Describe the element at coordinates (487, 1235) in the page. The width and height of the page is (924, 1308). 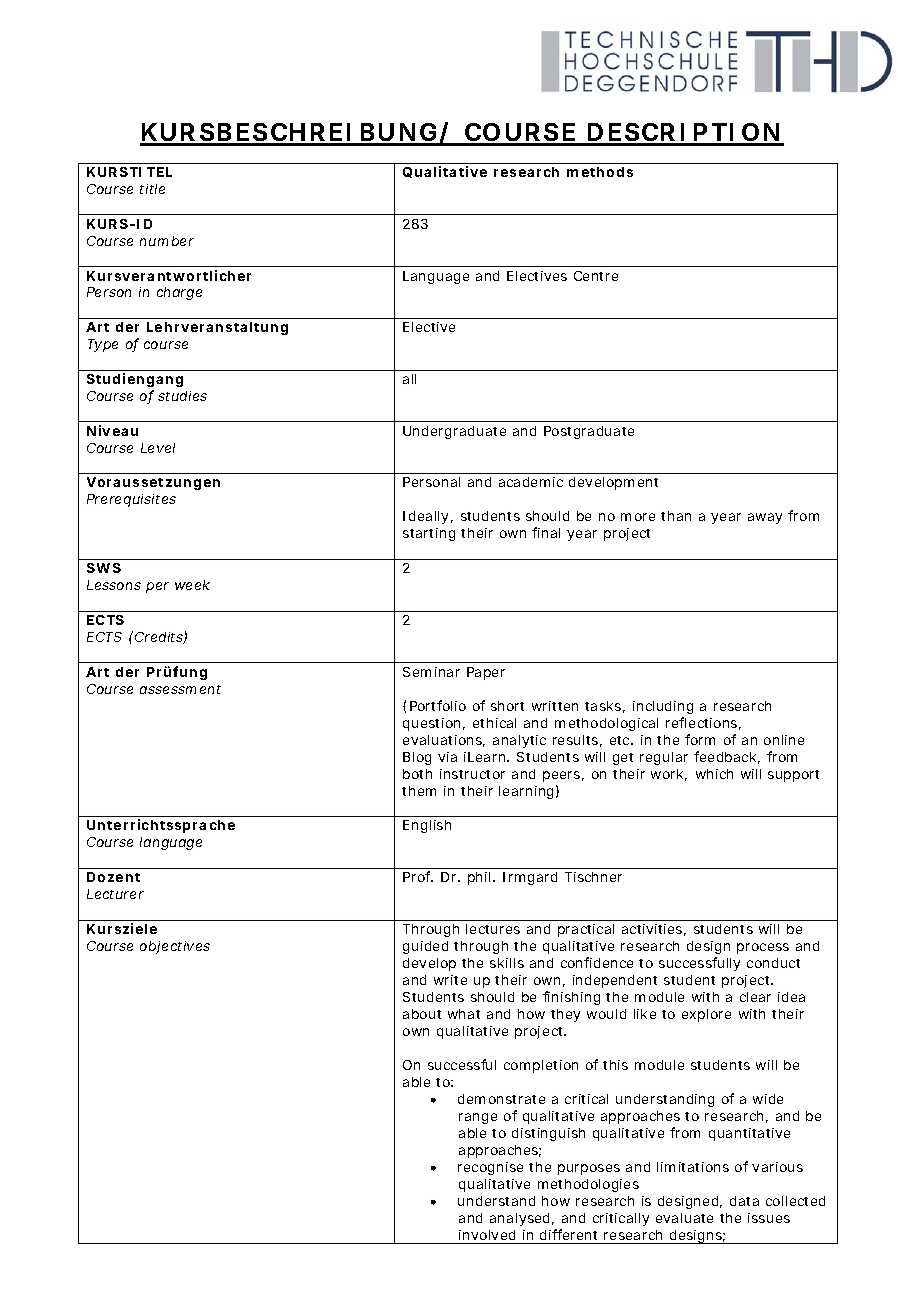
I see `involved` at that location.
